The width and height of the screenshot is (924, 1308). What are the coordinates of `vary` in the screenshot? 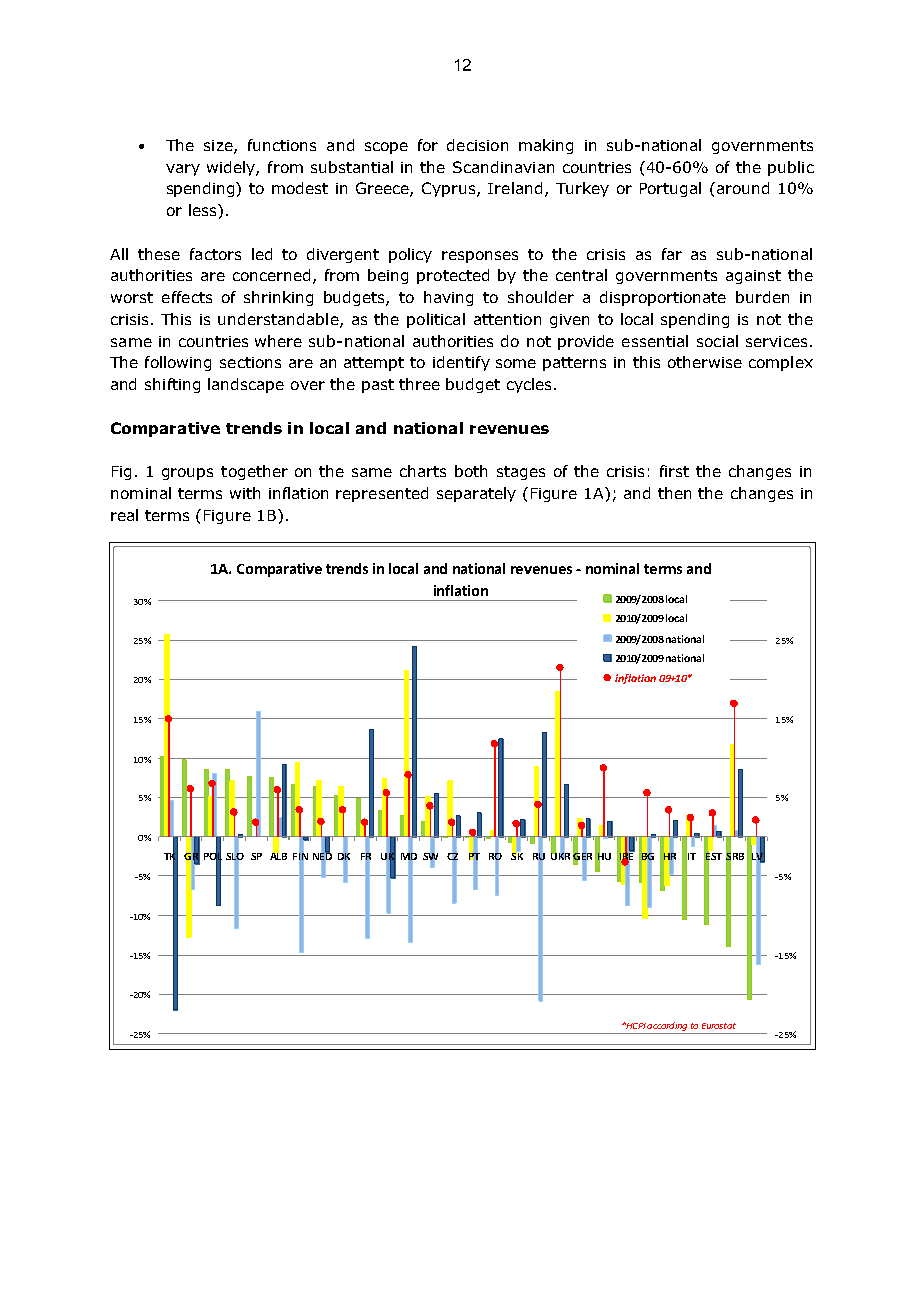 It's located at (183, 170).
